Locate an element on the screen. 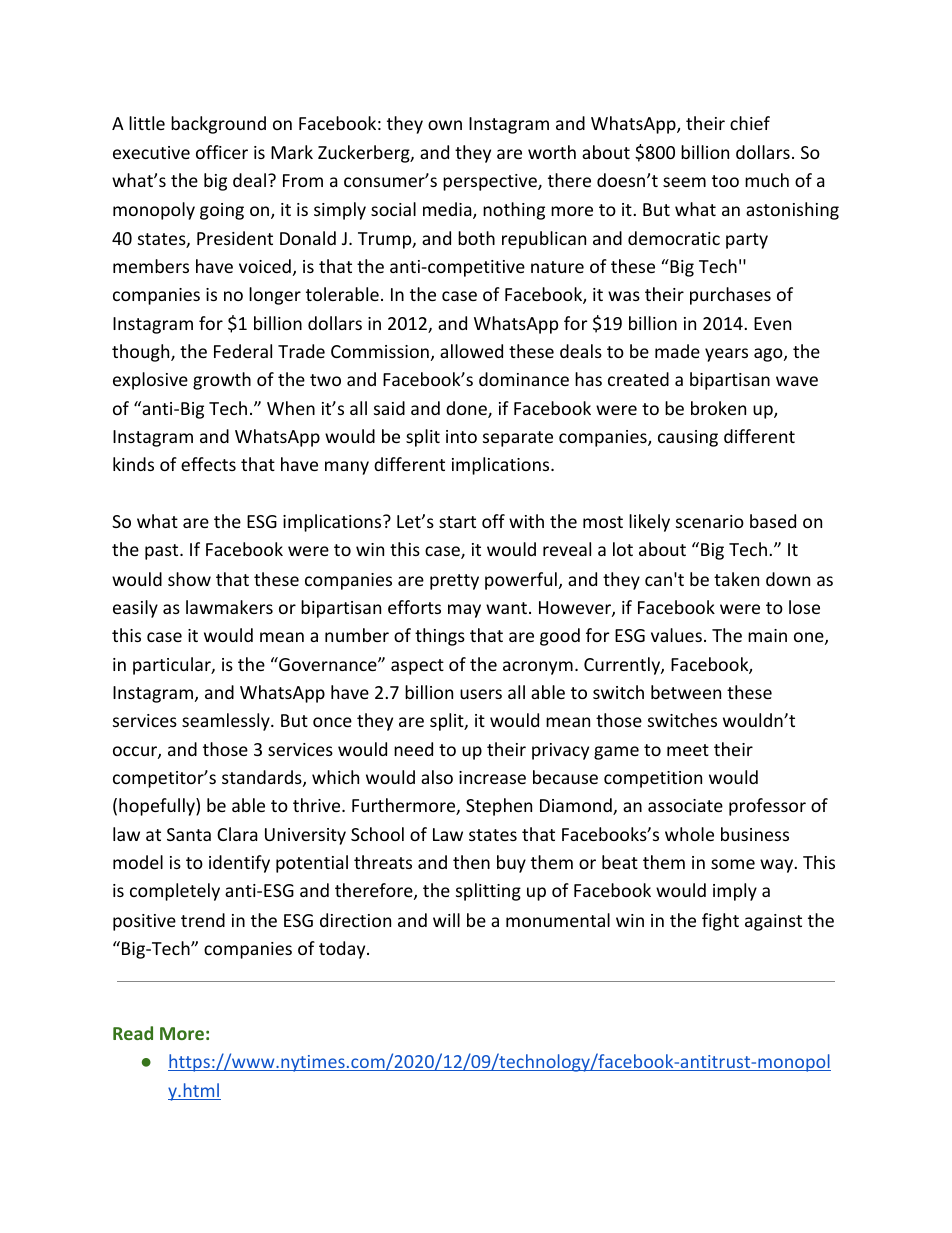 This screenshot has height=1233, width=952. too is located at coordinates (725, 181).
